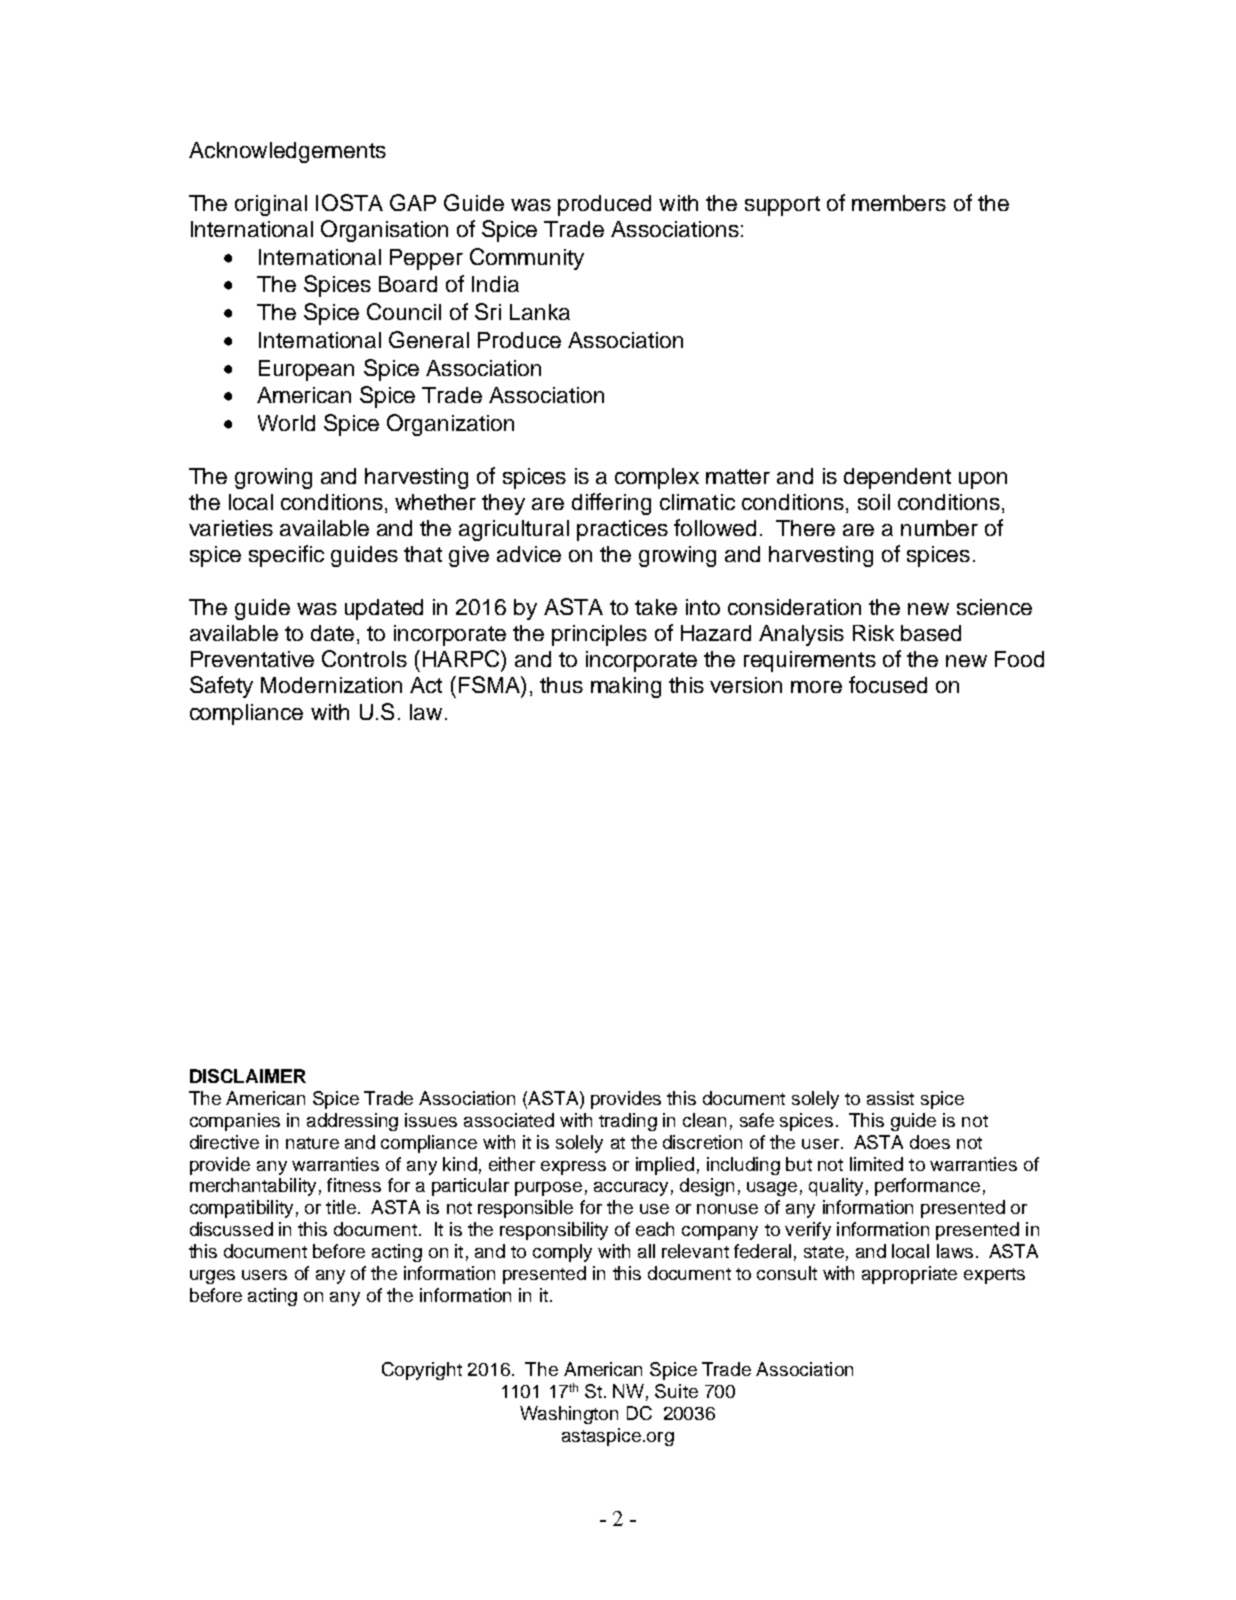 Image resolution: width=1236 pixels, height=1600 pixels. I want to click on Suite, so click(676, 1391).
